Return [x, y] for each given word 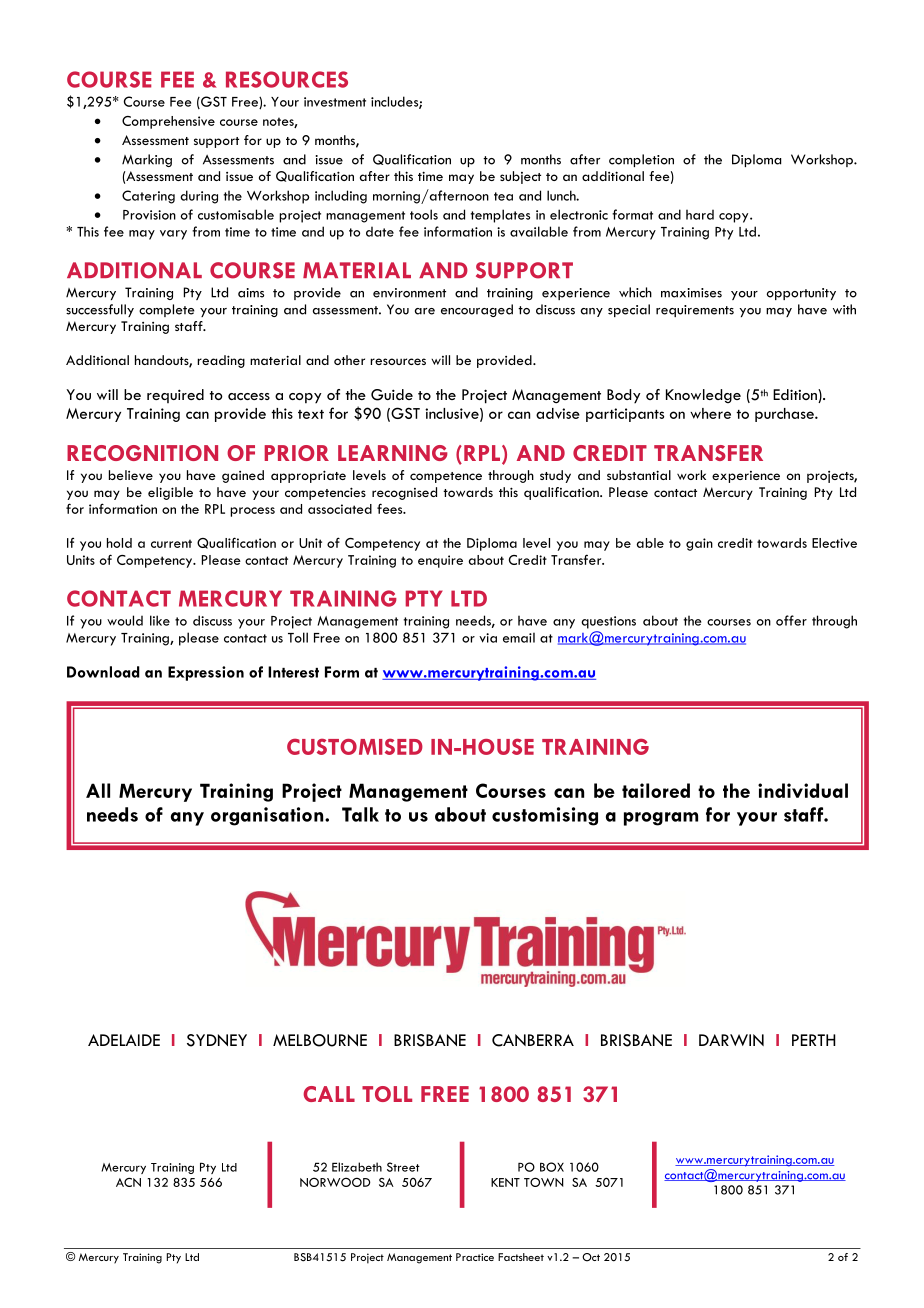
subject [520, 177]
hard [700, 214]
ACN [128, 1182]
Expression [206, 673]
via [488, 638]
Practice [475, 1257]
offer [791, 620]
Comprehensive [168, 122]
